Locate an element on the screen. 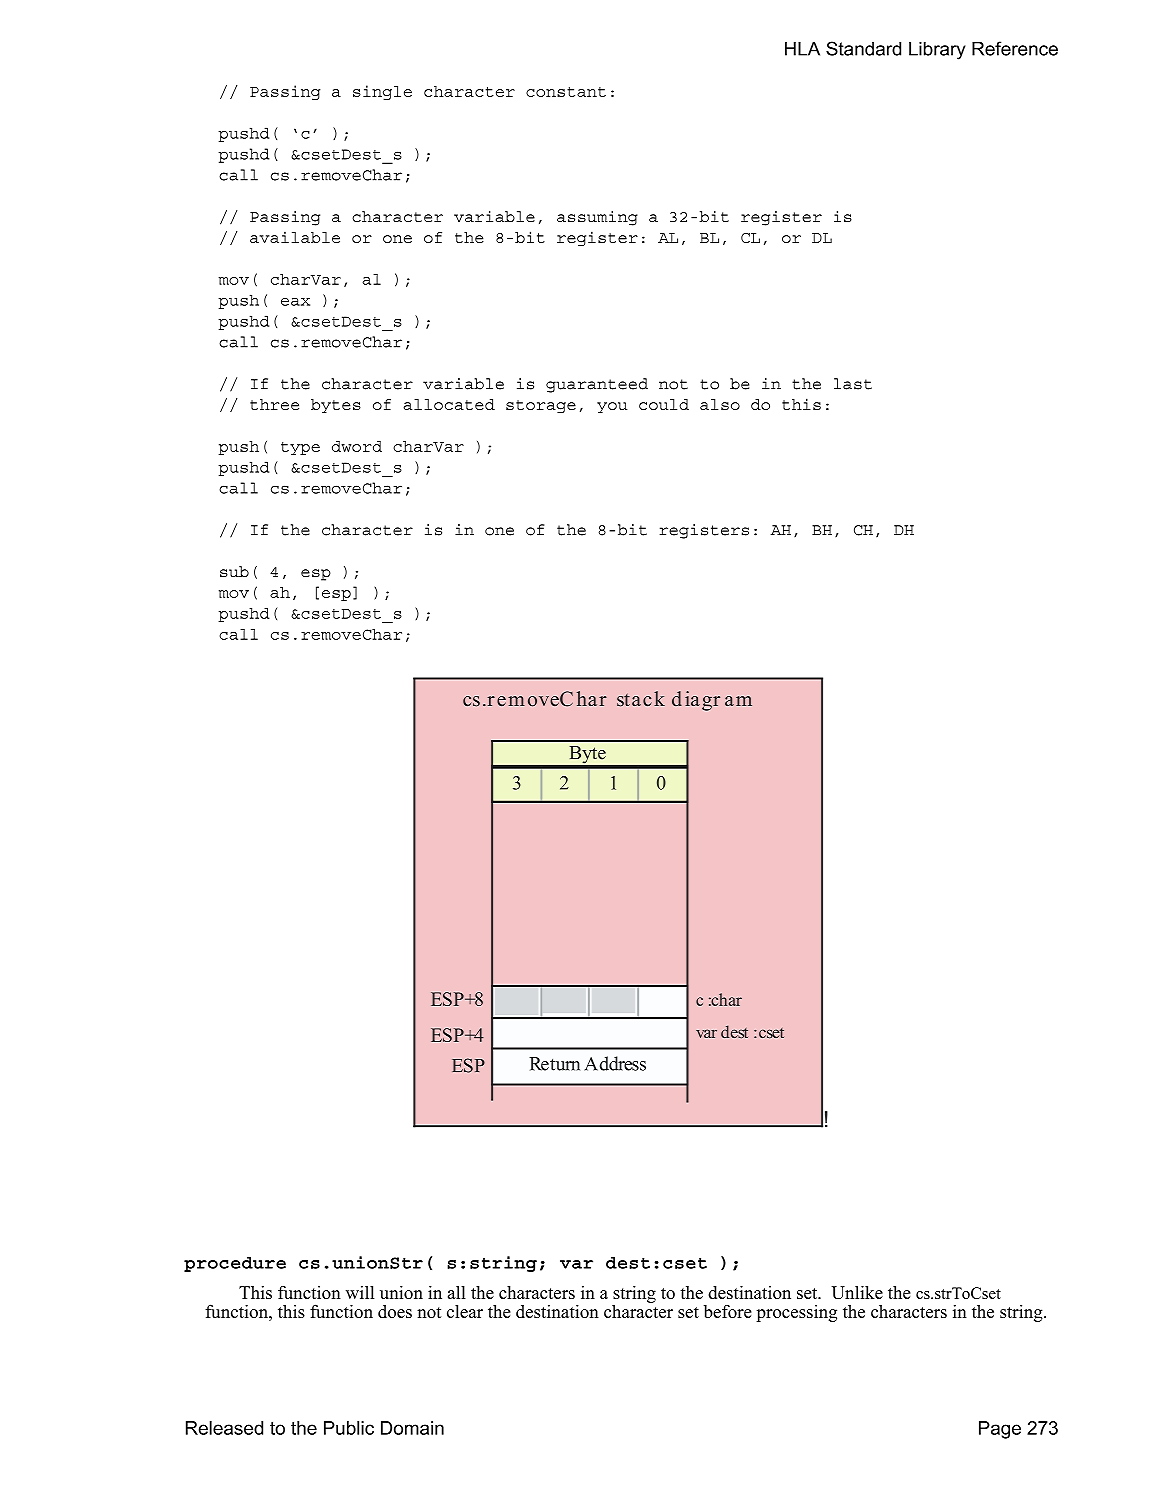 The height and width of the screenshot is (1503, 1161). Return is located at coordinates (554, 1064).
